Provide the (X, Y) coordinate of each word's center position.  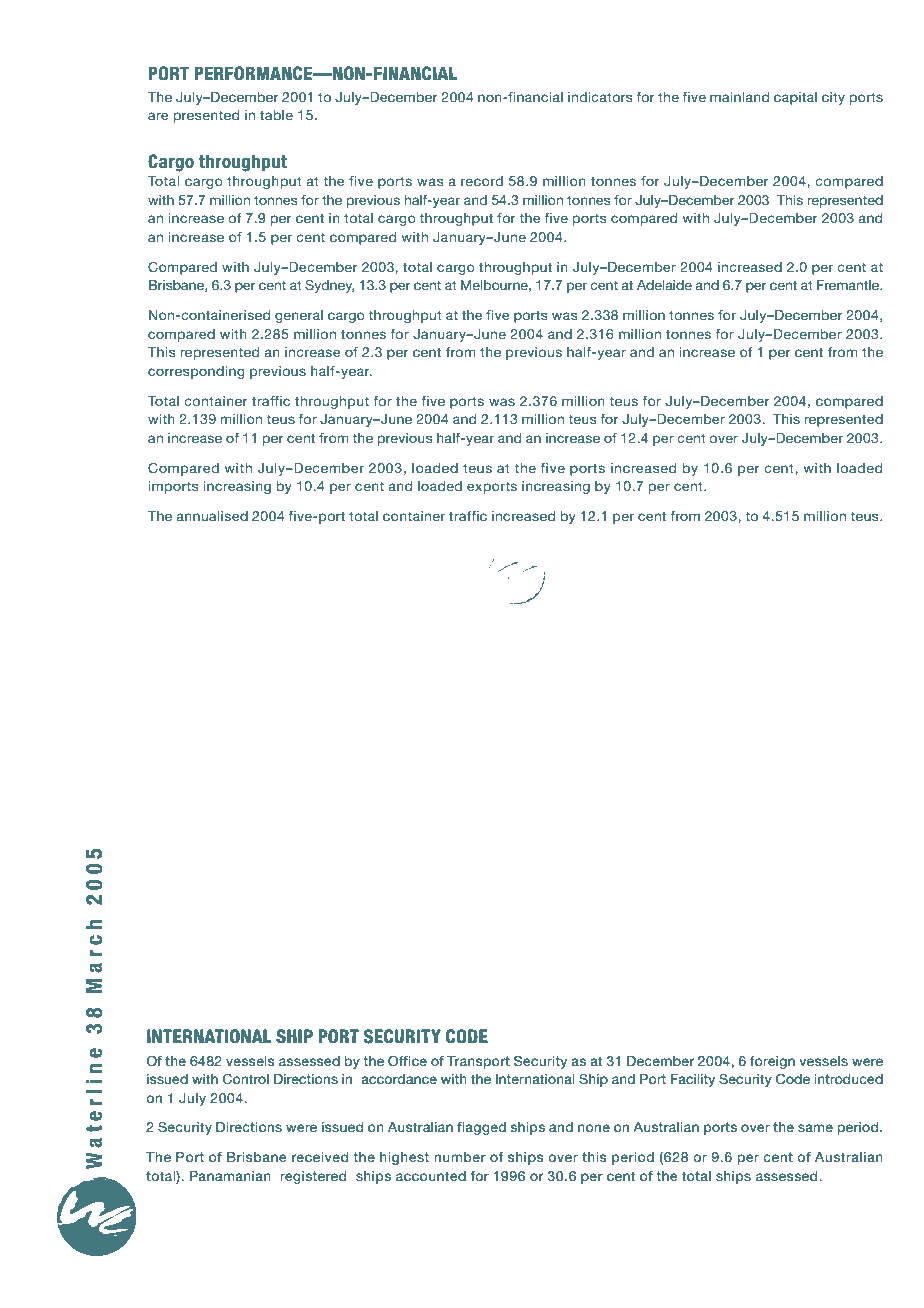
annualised (212, 516)
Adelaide (664, 285)
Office (407, 1061)
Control (246, 1079)
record (482, 181)
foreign (772, 1062)
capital (795, 98)
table (276, 115)
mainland (739, 97)
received (320, 1157)
